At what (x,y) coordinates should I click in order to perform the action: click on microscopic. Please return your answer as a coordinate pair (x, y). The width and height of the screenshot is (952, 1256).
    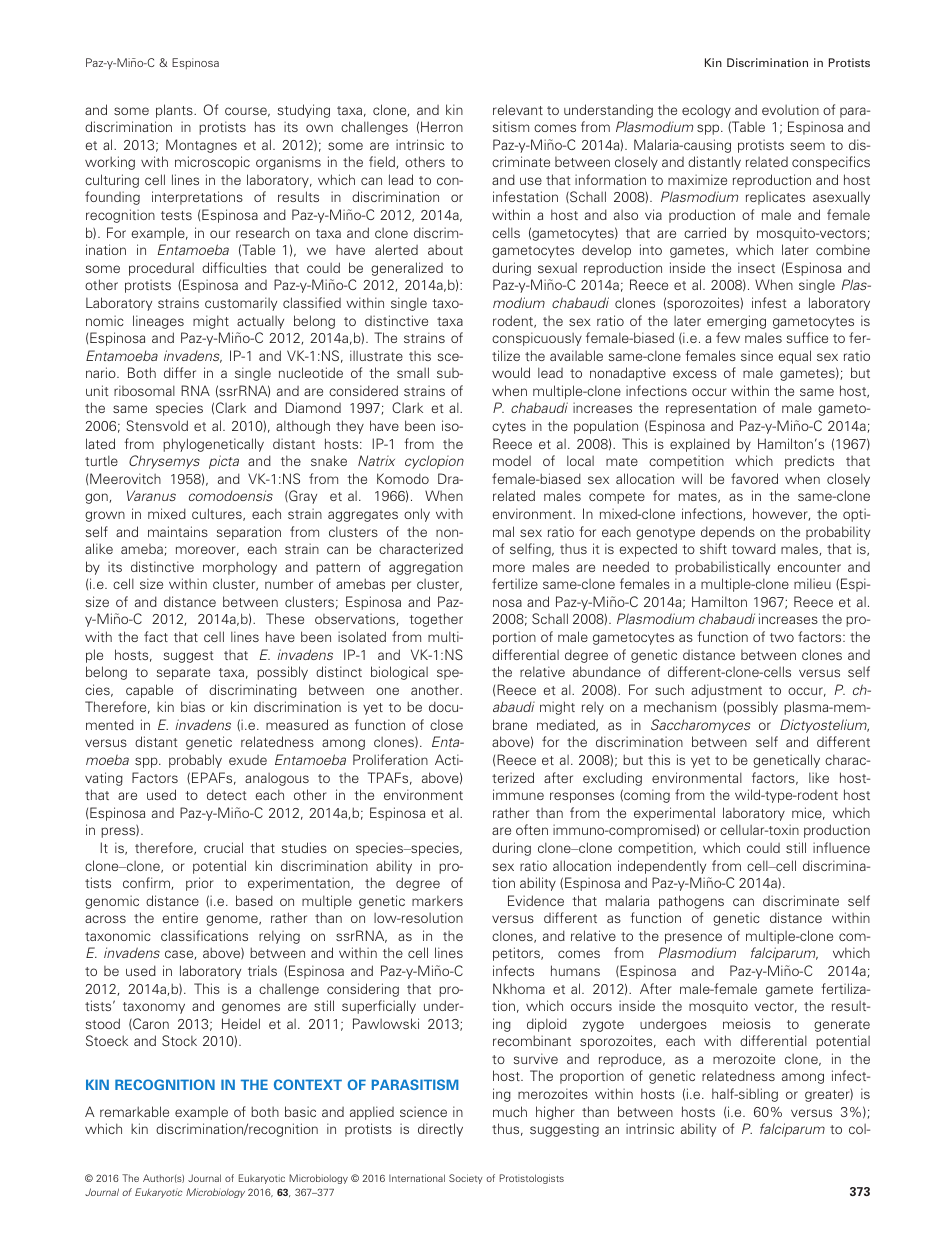
    Looking at the image, I should click on (212, 163).
